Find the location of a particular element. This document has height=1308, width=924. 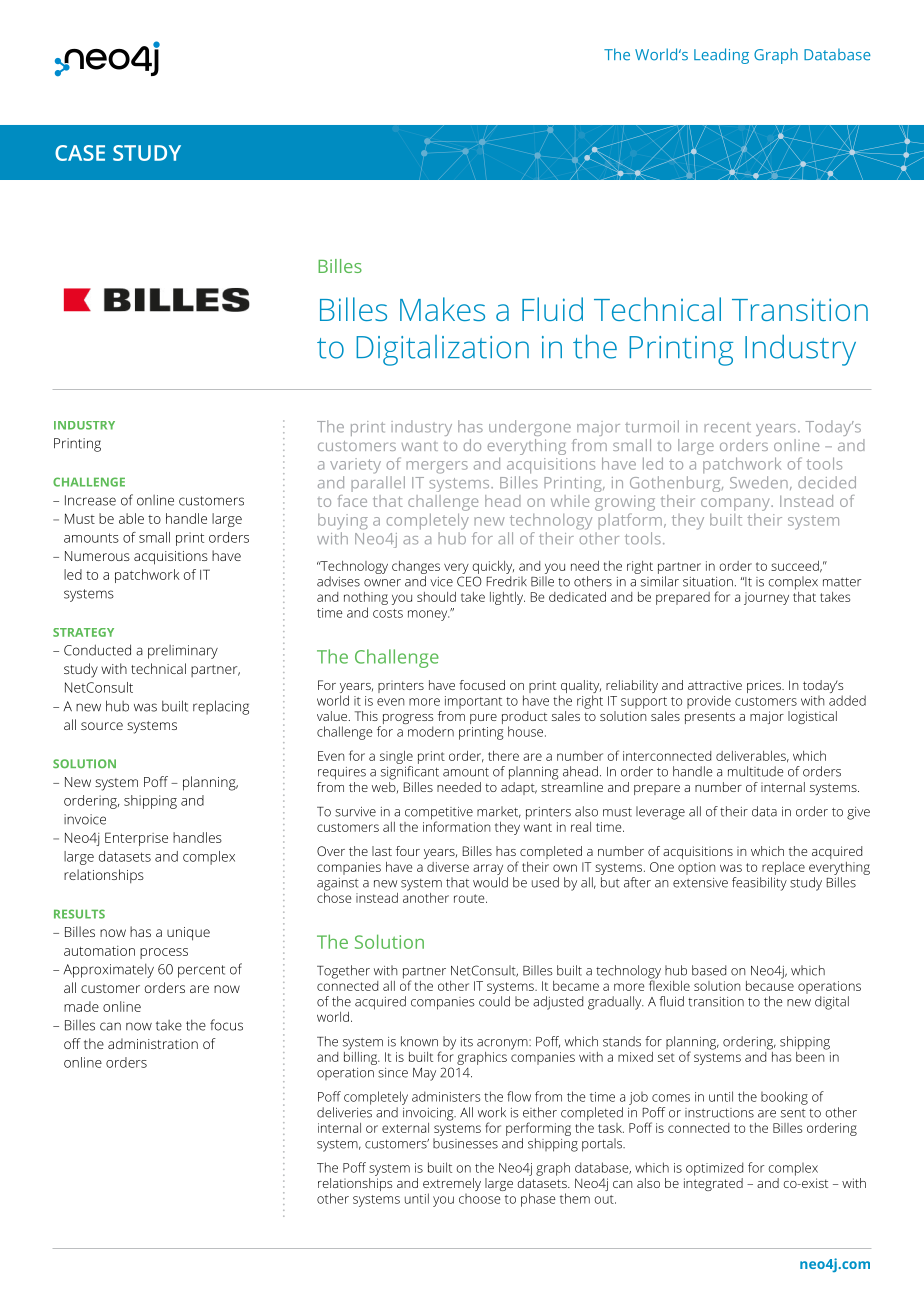

optimized is located at coordinates (714, 1169).
